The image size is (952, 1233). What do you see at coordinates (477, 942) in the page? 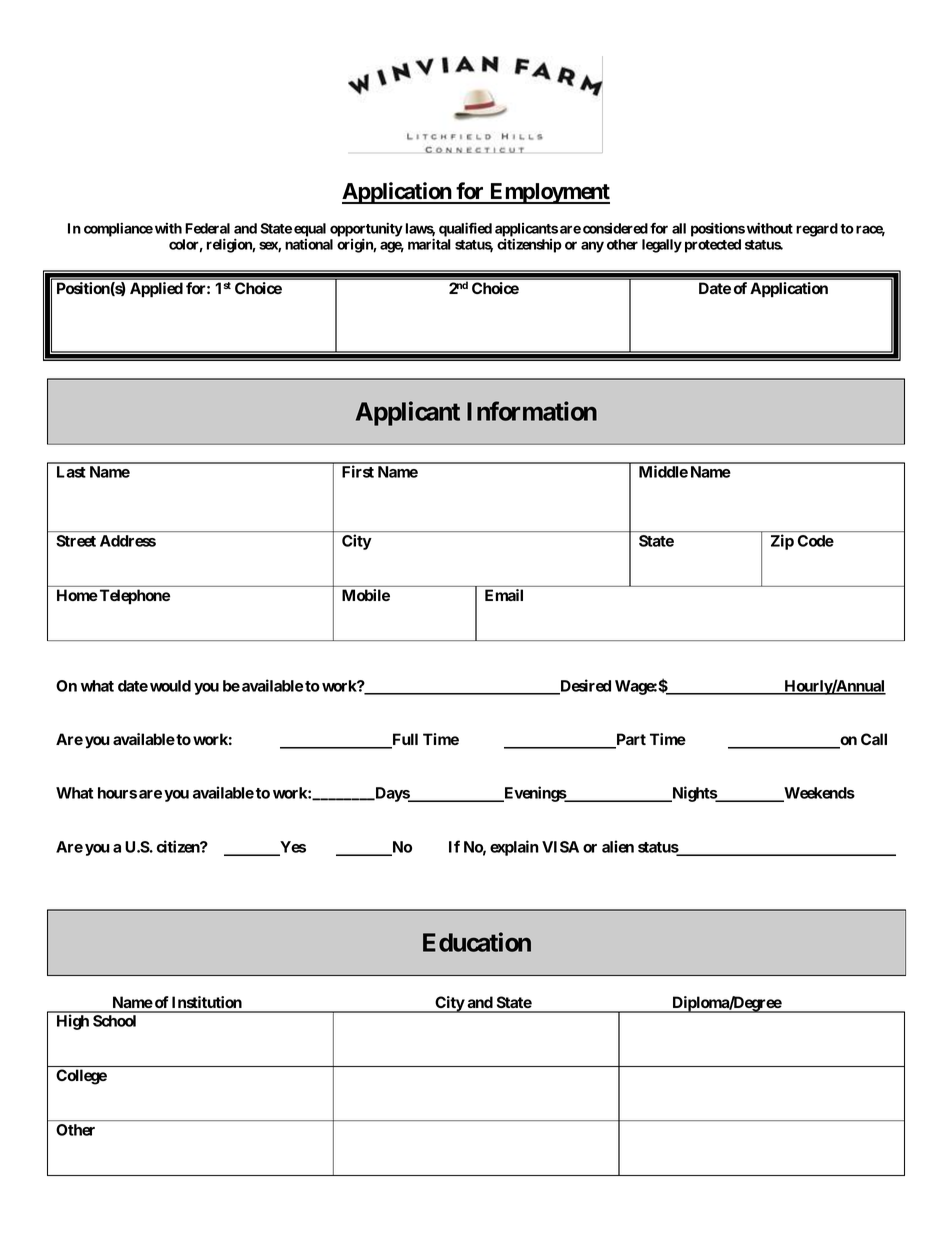
I see `Education` at bounding box center [477, 942].
